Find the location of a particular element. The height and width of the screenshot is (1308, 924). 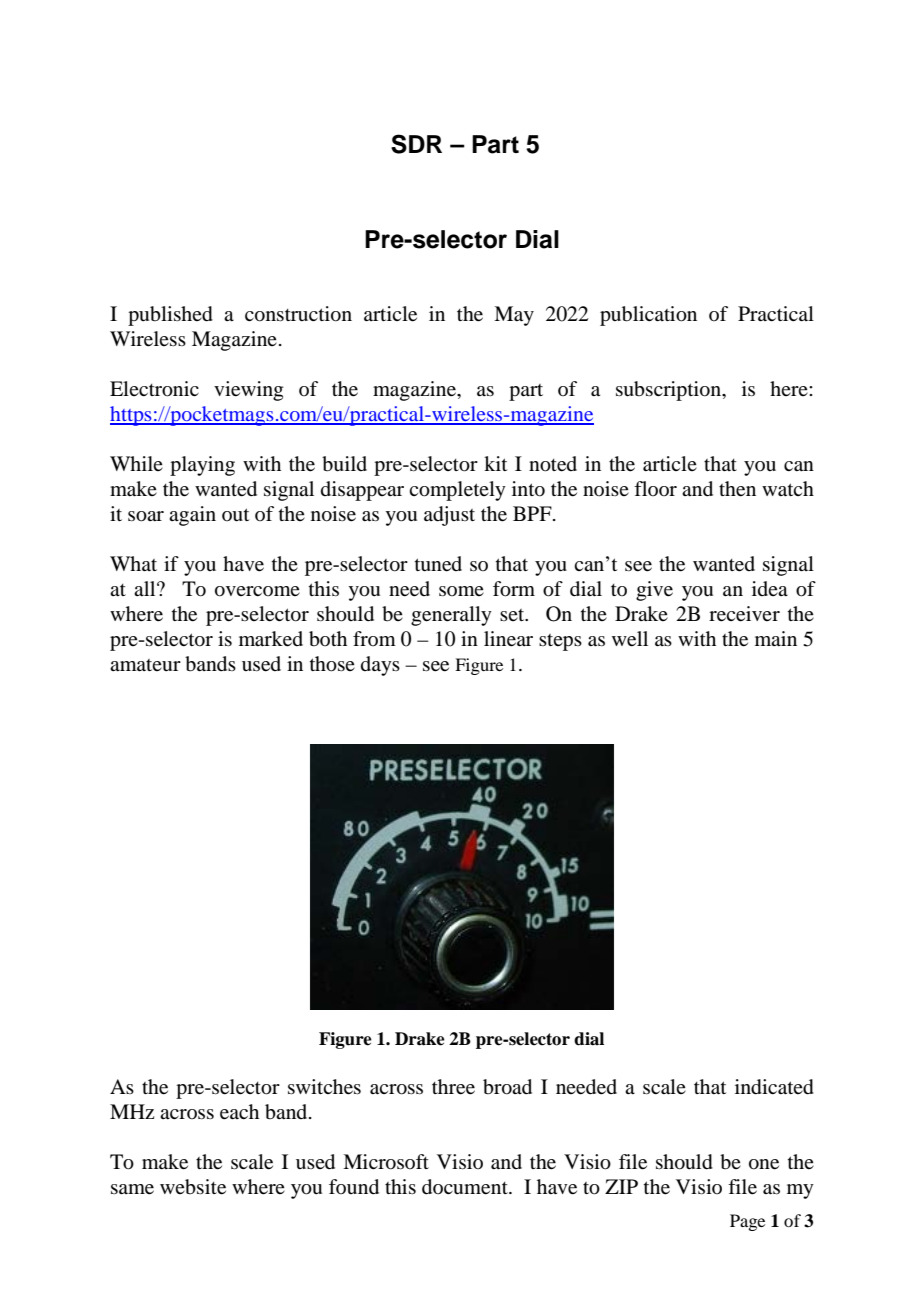

published is located at coordinates (170, 316).
